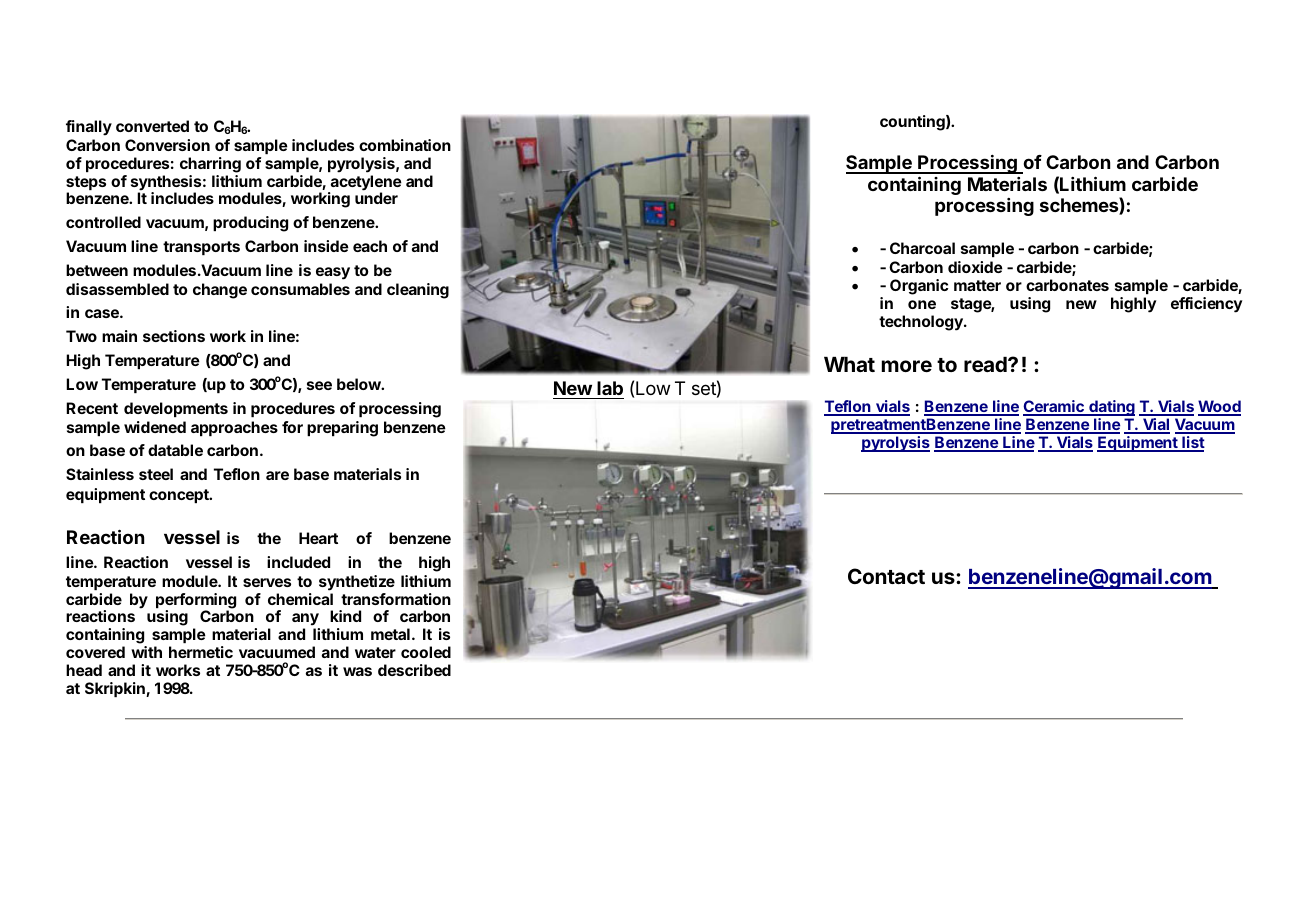 This page has width=1308, height=924. I want to click on list, so click(1192, 444).
